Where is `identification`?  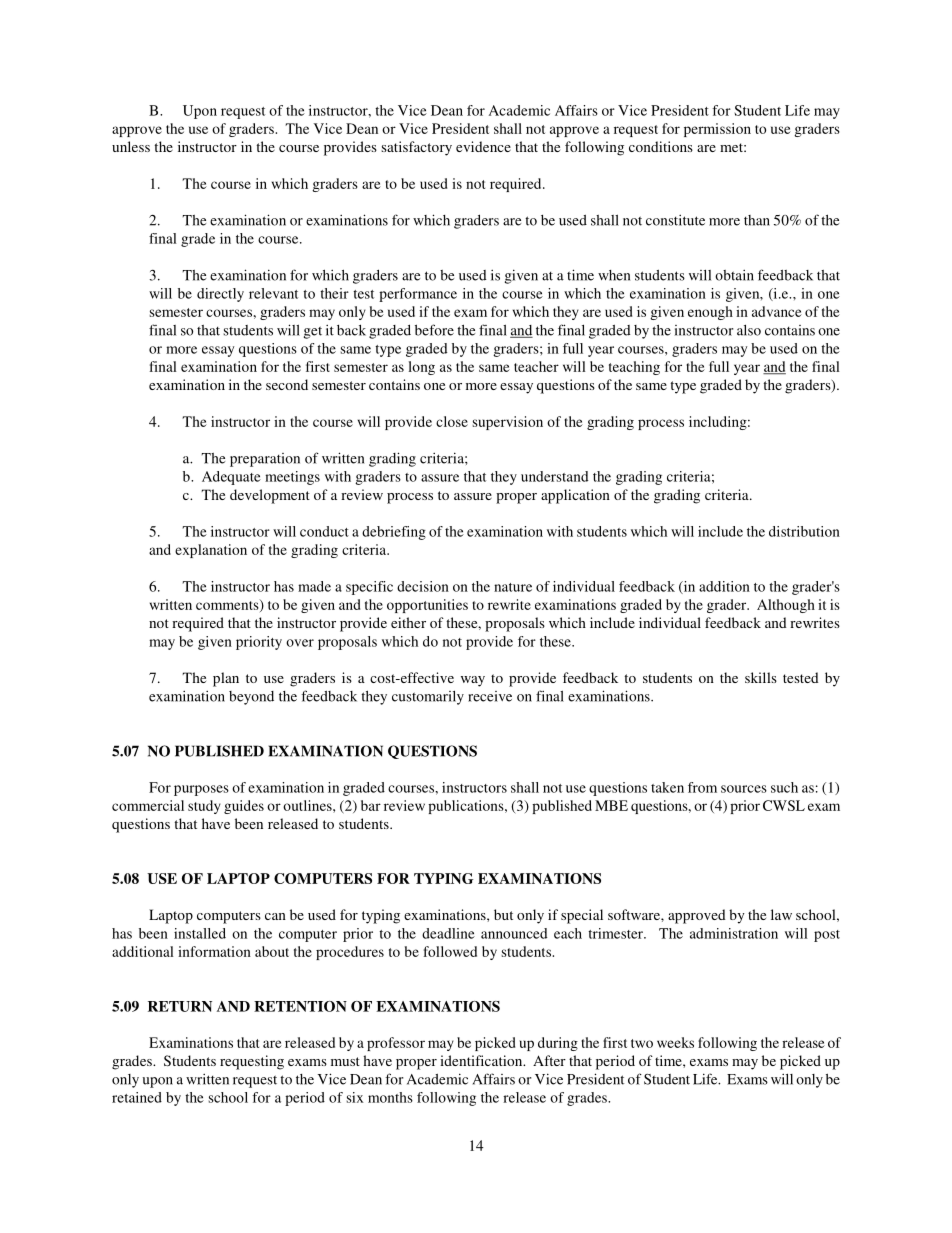
identification is located at coordinates (482, 1060).
